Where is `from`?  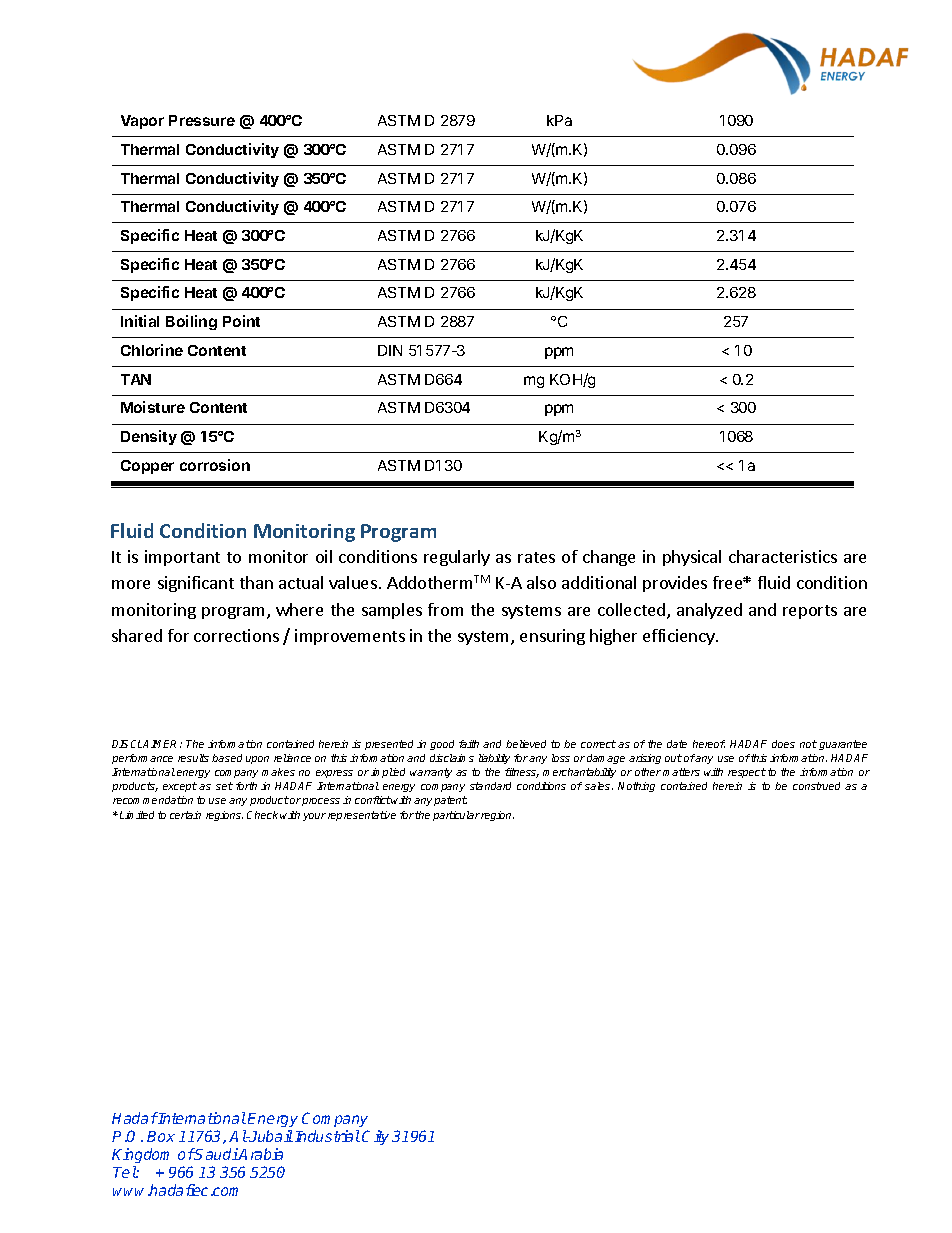 from is located at coordinates (445, 609).
